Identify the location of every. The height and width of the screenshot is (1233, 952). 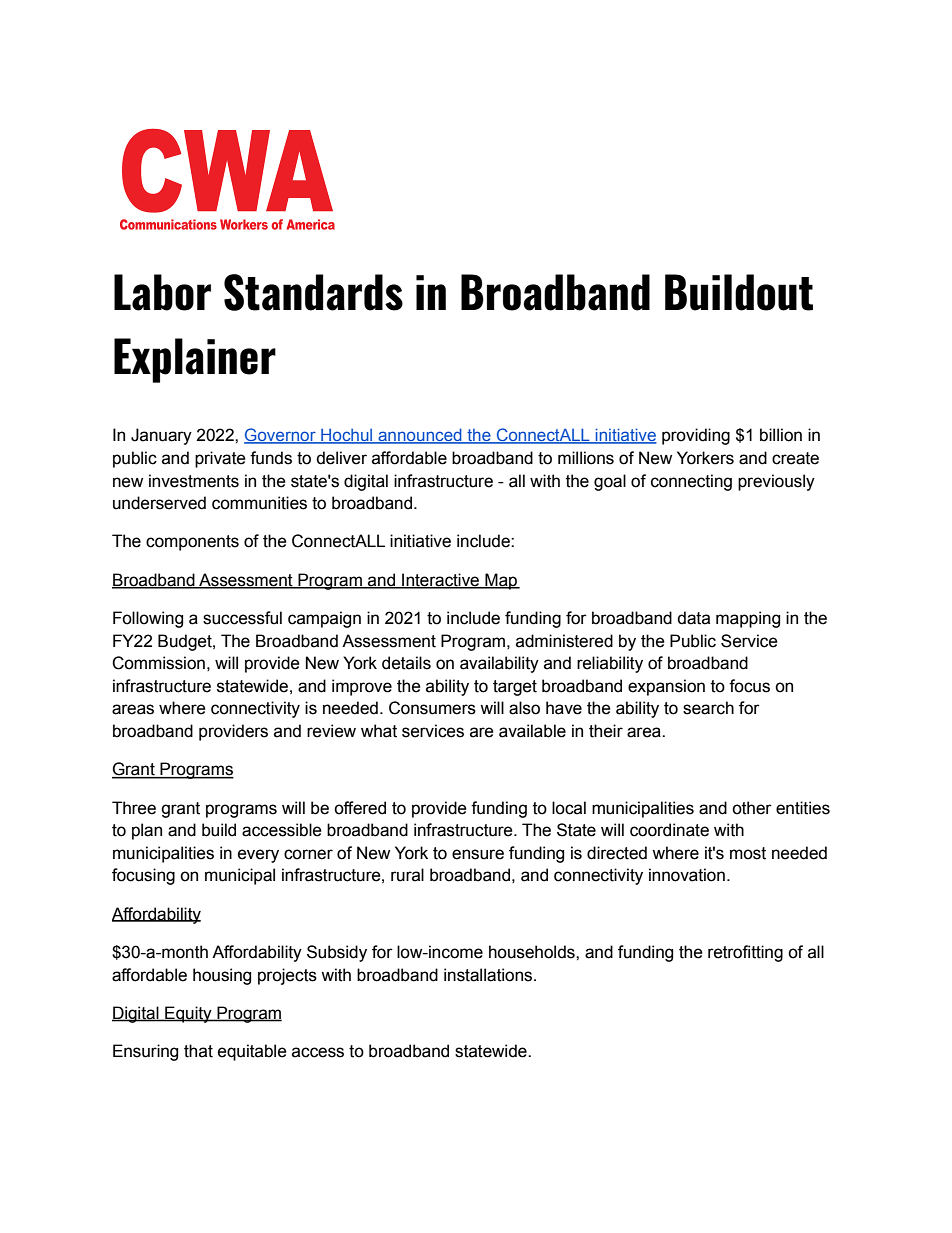
(258, 856).
